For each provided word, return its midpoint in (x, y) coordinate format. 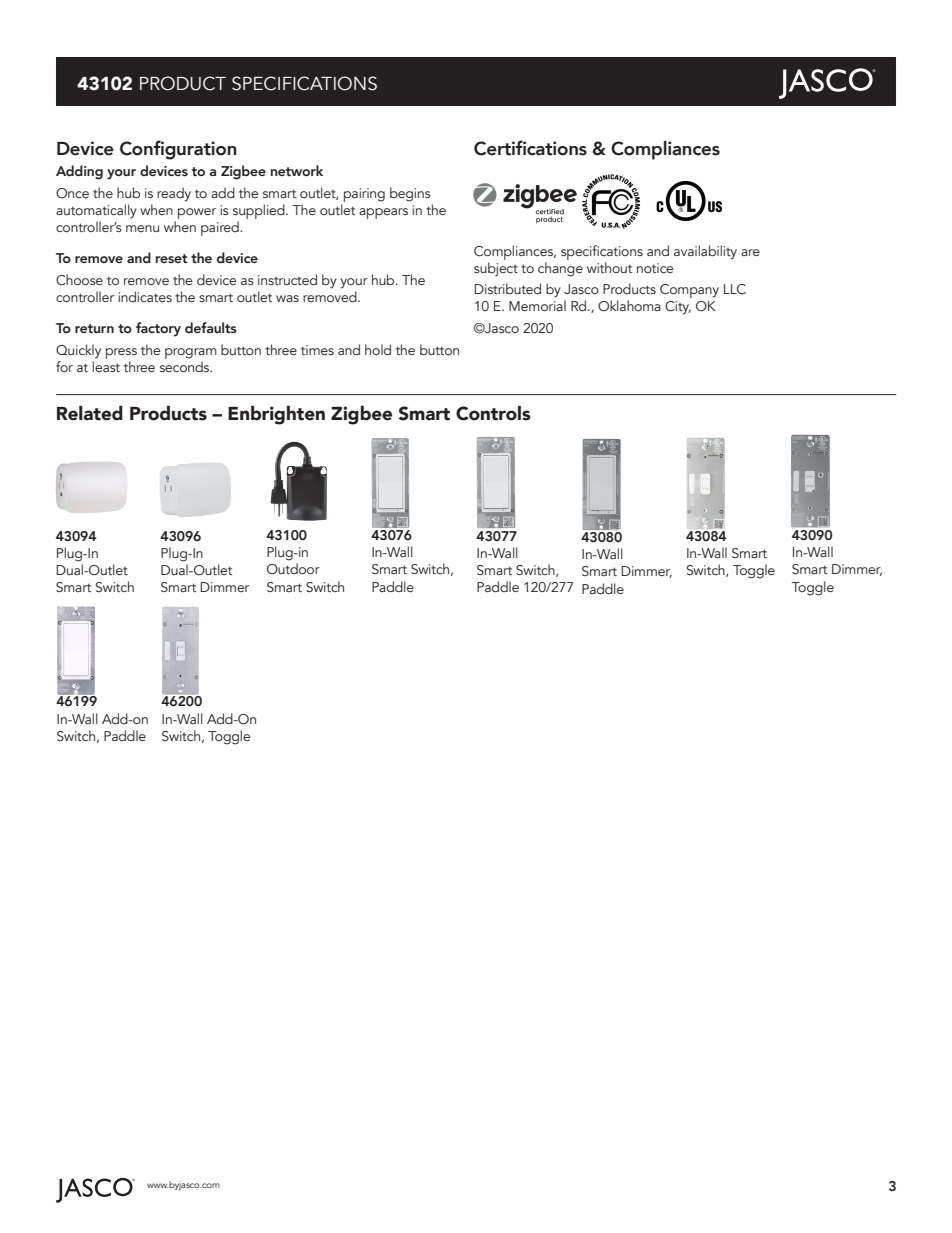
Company (689, 291)
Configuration (178, 150)
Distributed (507, 288)
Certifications (530, 148)
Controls (493, 413)
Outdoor (293, 569)
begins (410, 194)
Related (90, 413)
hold (378, 349)
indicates (145, 296)
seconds (186, 367)
